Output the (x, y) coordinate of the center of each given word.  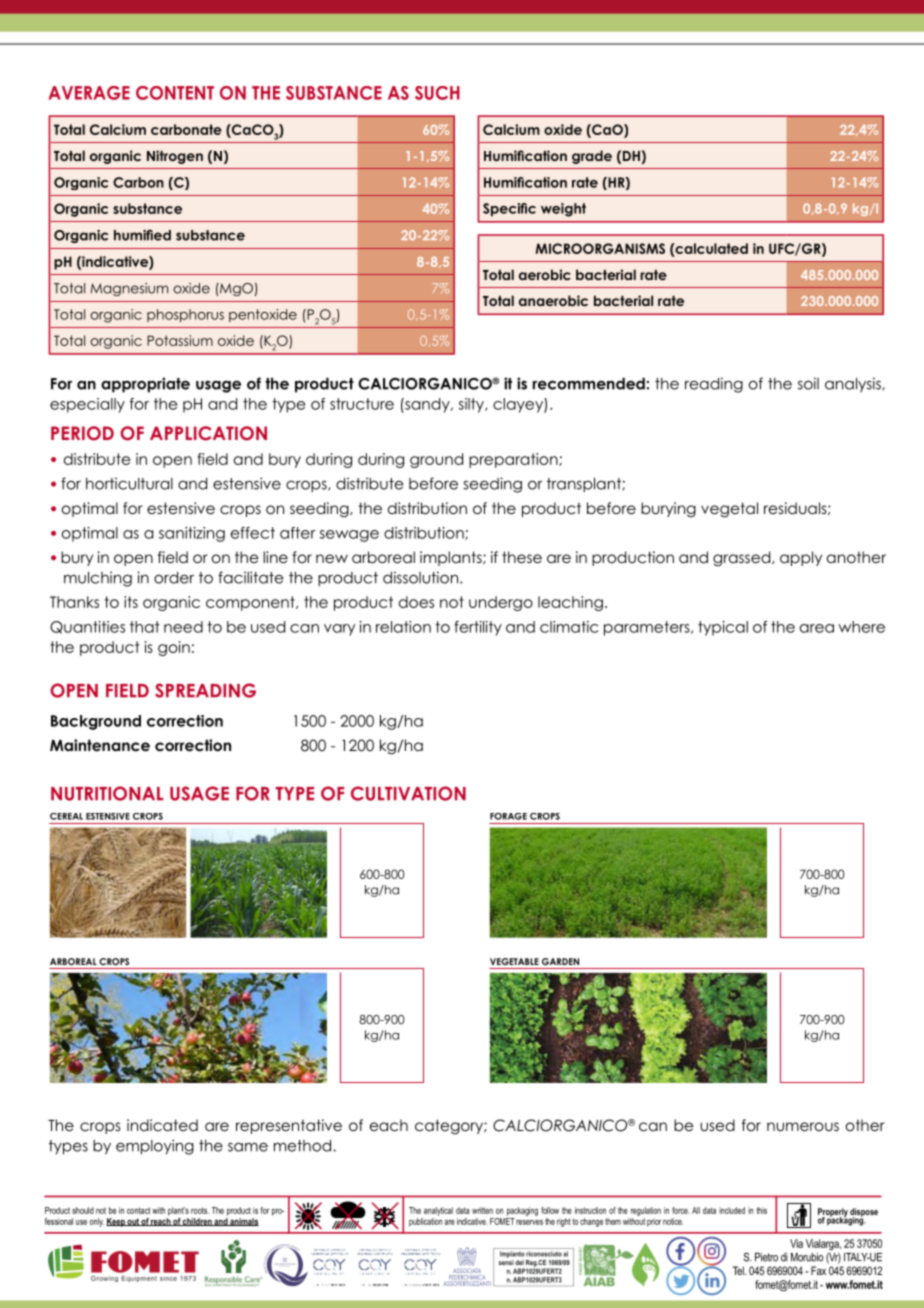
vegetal (729, 510)
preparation (514, 460)
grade (592, 157)
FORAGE (508, 816)
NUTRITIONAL (107, 793)
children (197, 1222)
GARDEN (560, 961)
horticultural (129, 483)
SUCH (437, 93)
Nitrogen (175, 157)
